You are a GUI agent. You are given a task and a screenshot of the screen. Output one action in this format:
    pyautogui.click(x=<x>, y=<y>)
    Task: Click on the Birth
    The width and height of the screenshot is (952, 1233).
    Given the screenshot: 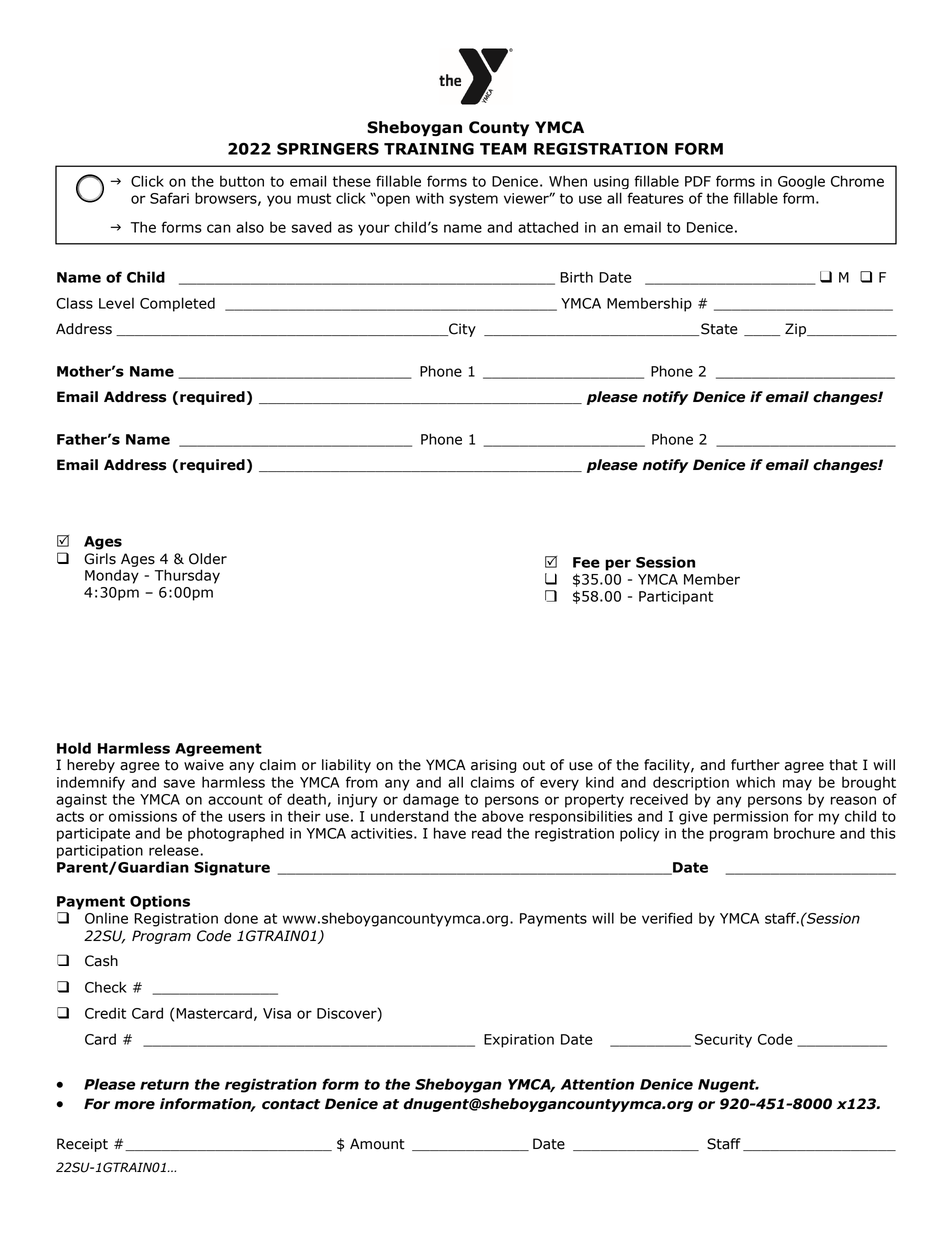 What is the action you would take?
    pyautogui.click(x=576, y=277)
